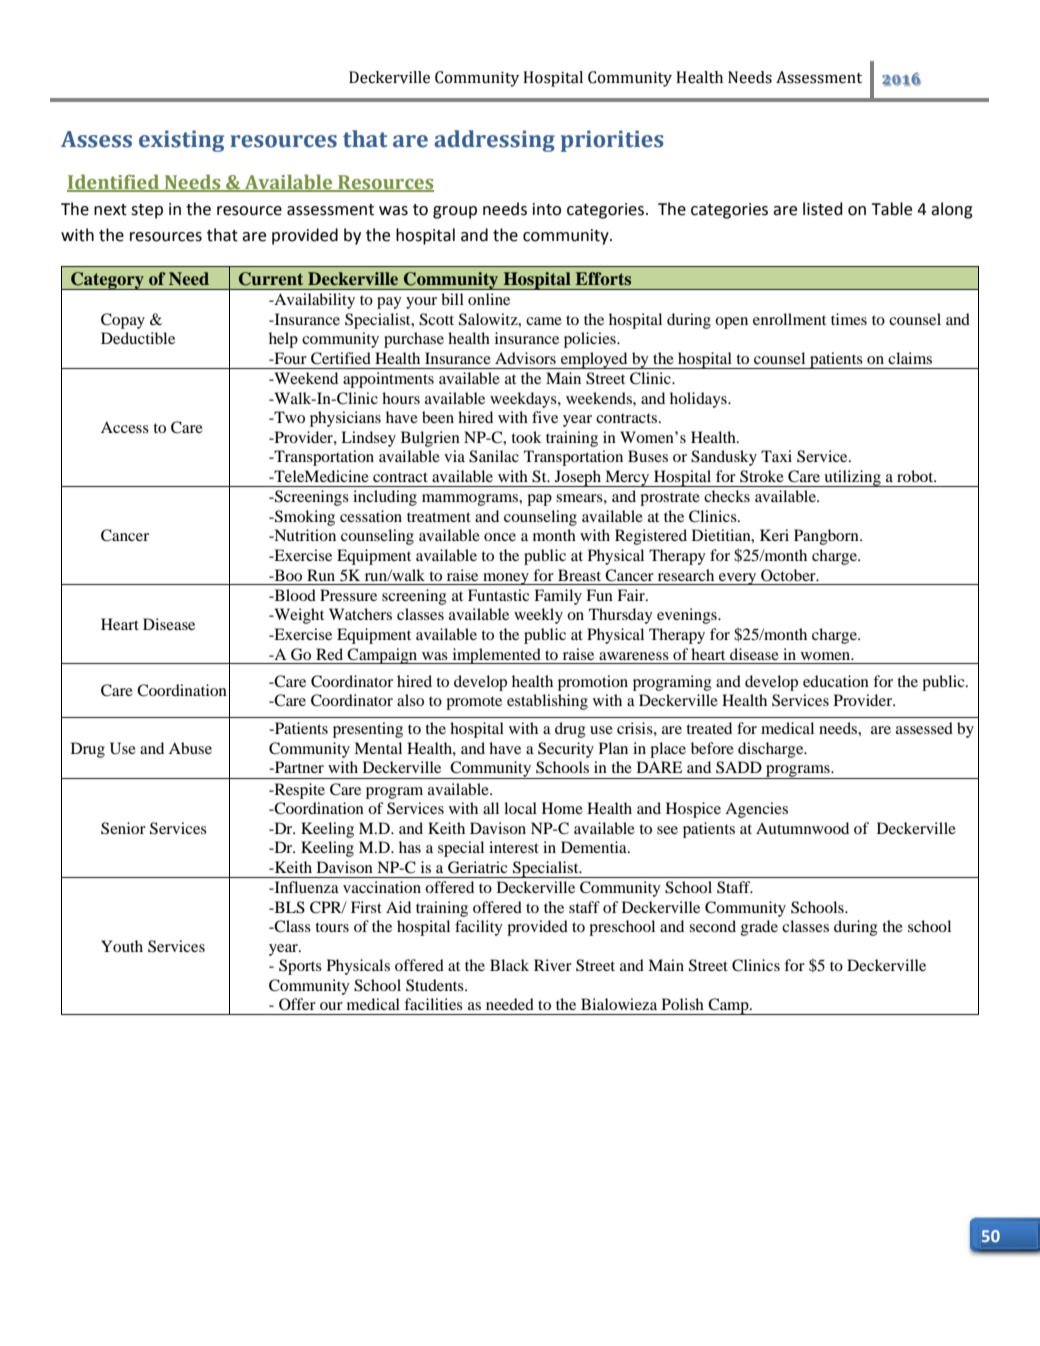  I want to click on Sports, so click(300, 967).
